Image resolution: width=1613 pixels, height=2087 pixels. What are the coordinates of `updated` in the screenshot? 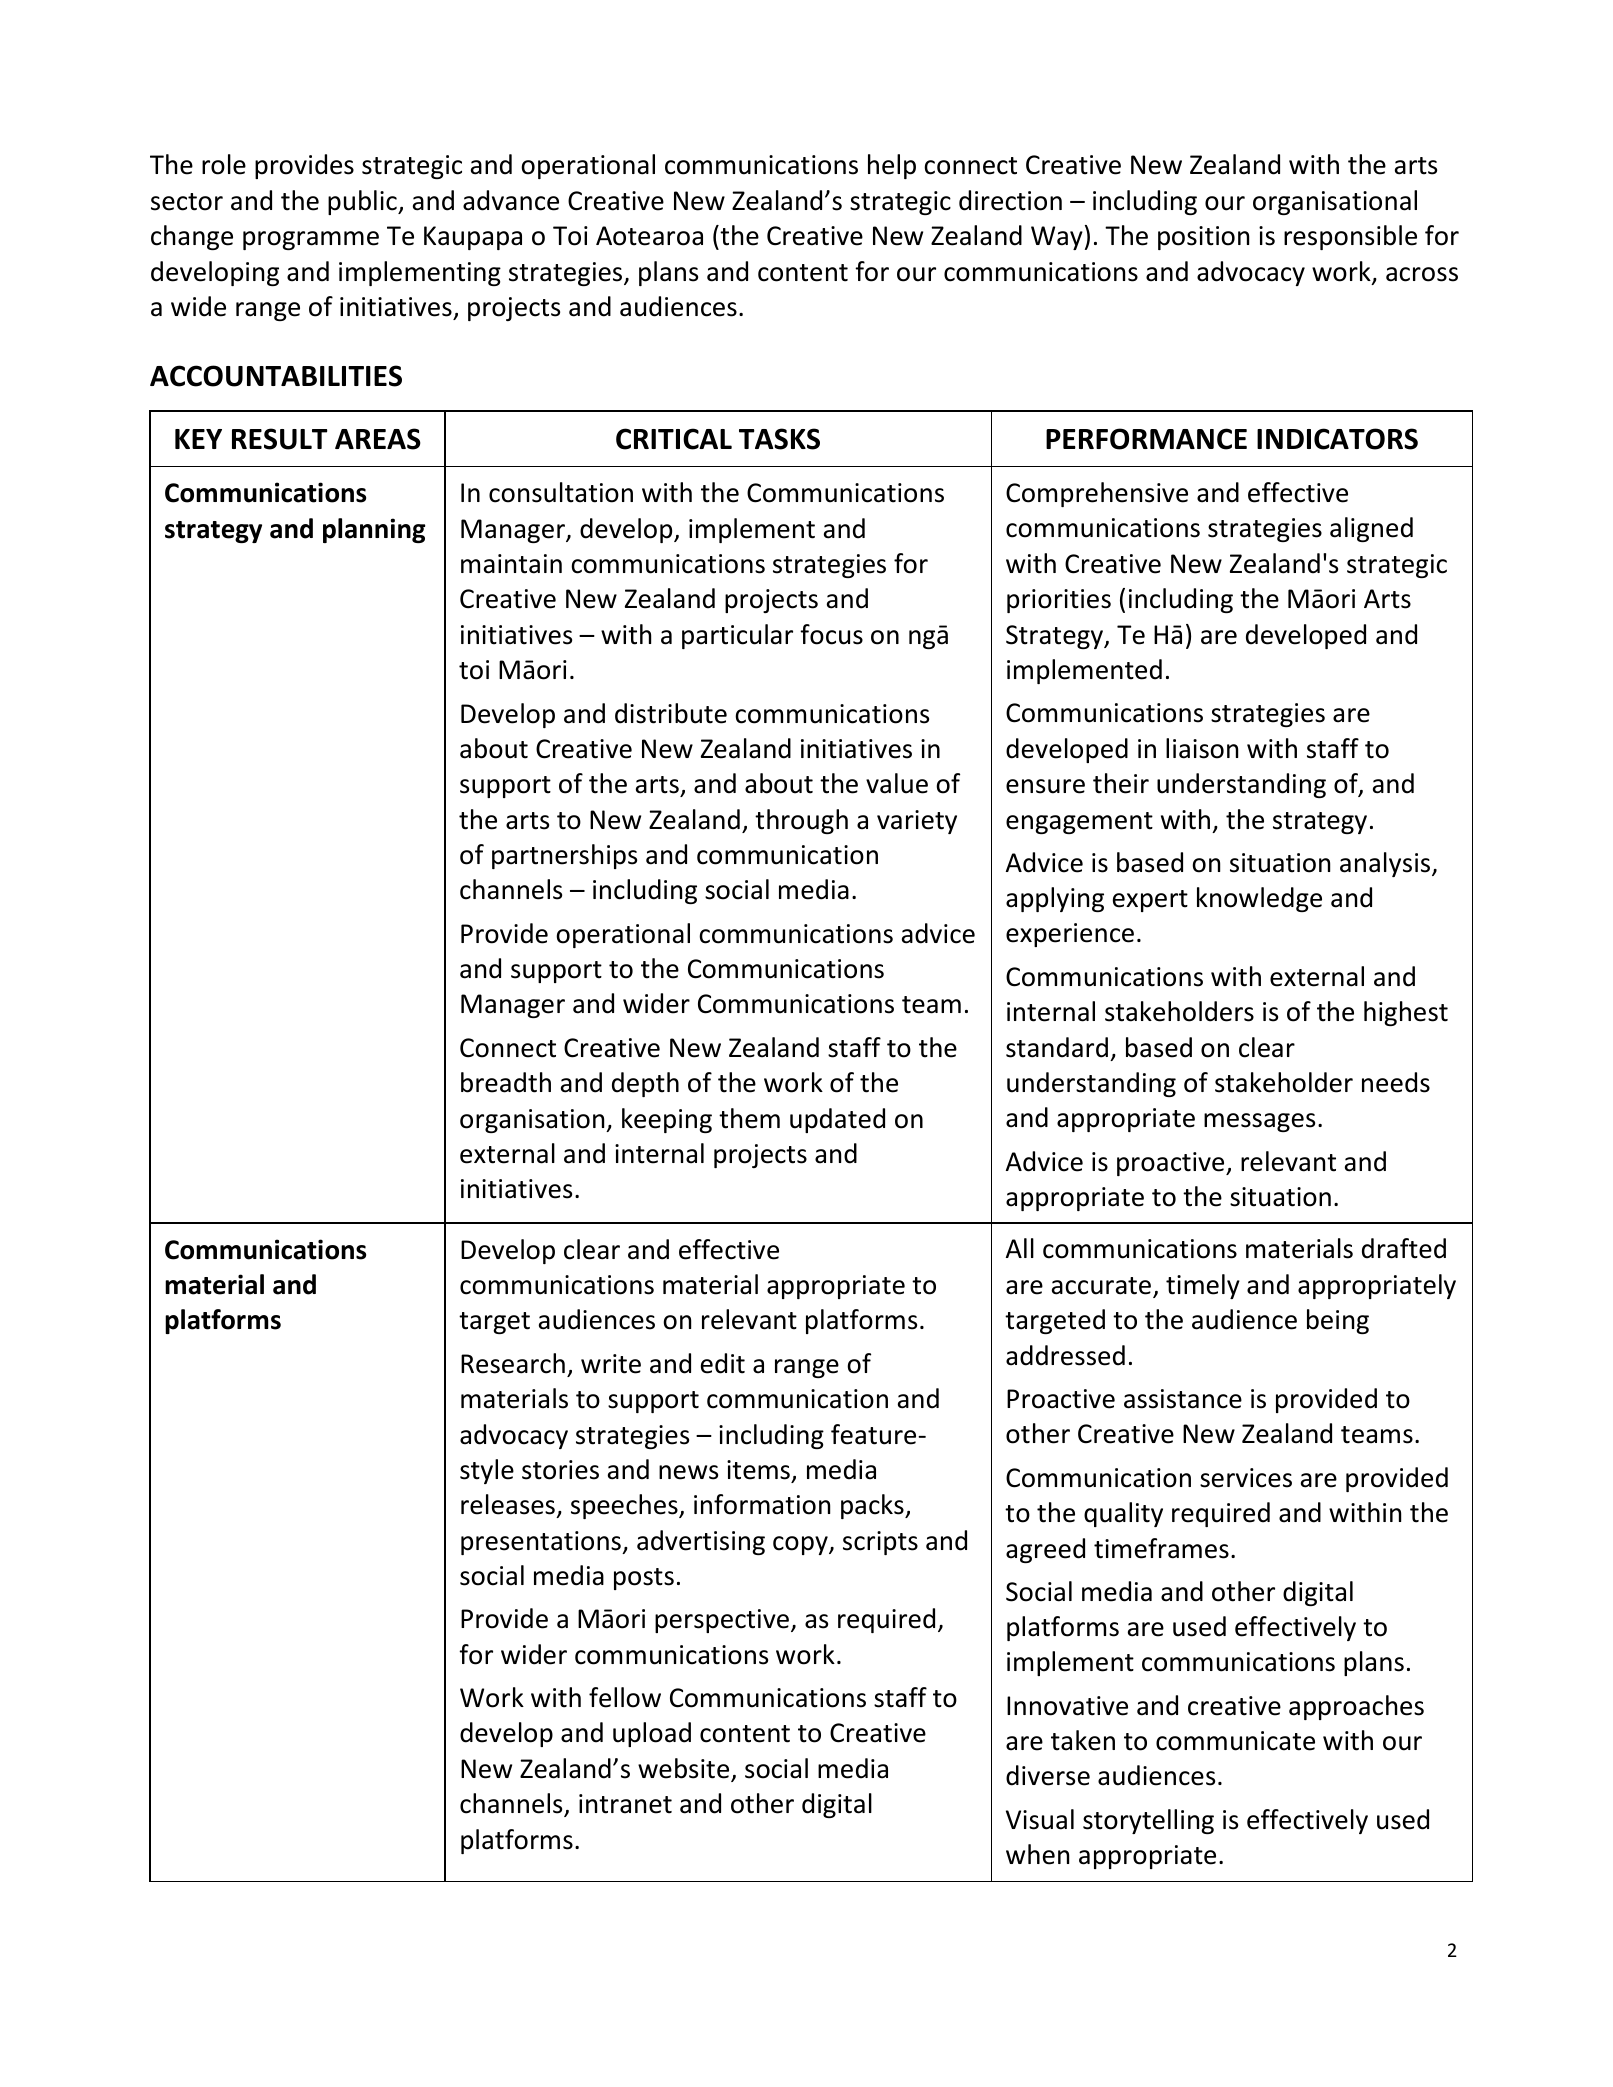 It's located at (837, 1120).
